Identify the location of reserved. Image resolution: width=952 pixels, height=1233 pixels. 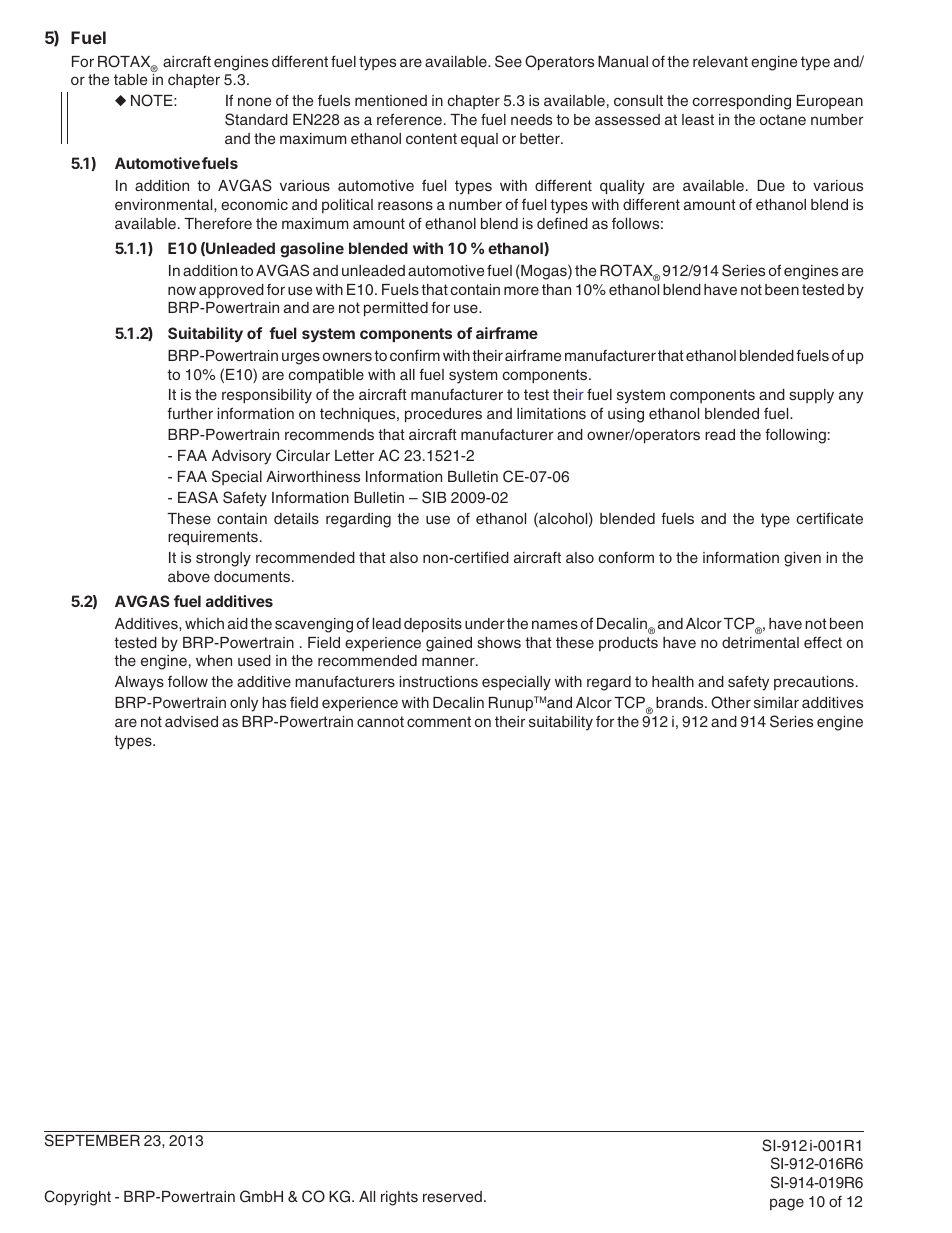
(452, 1196).
